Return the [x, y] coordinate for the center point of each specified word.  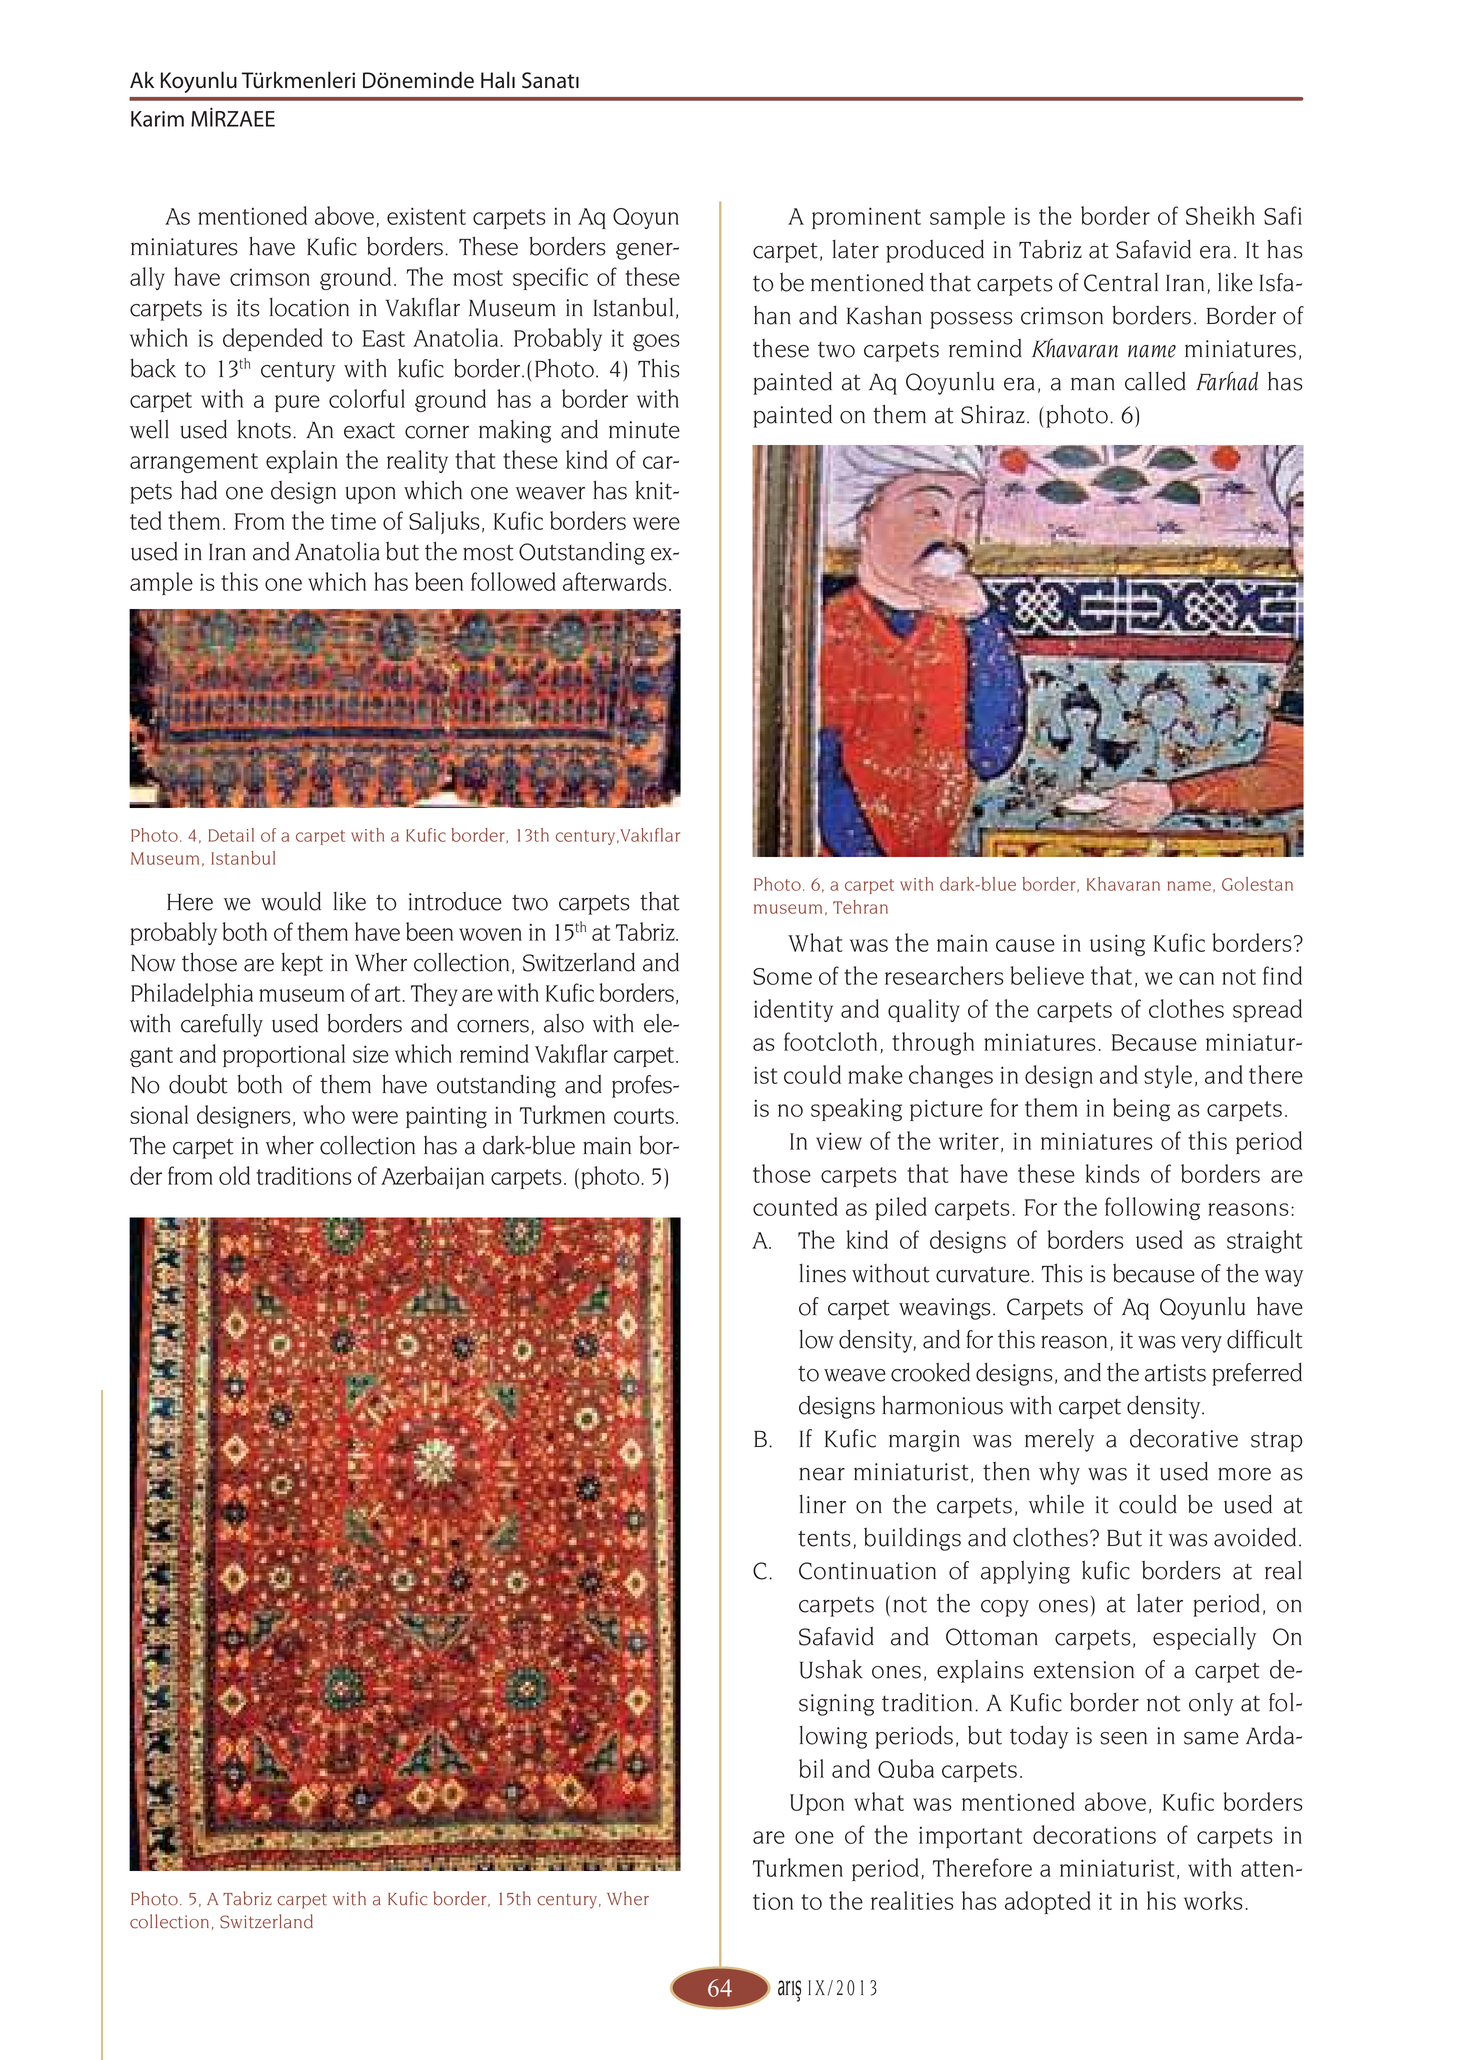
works [1213, 1900]
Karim [157, 119]
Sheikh [1220, 215]
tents [824, 1538]
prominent [866, 218]
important [970, 1837]
